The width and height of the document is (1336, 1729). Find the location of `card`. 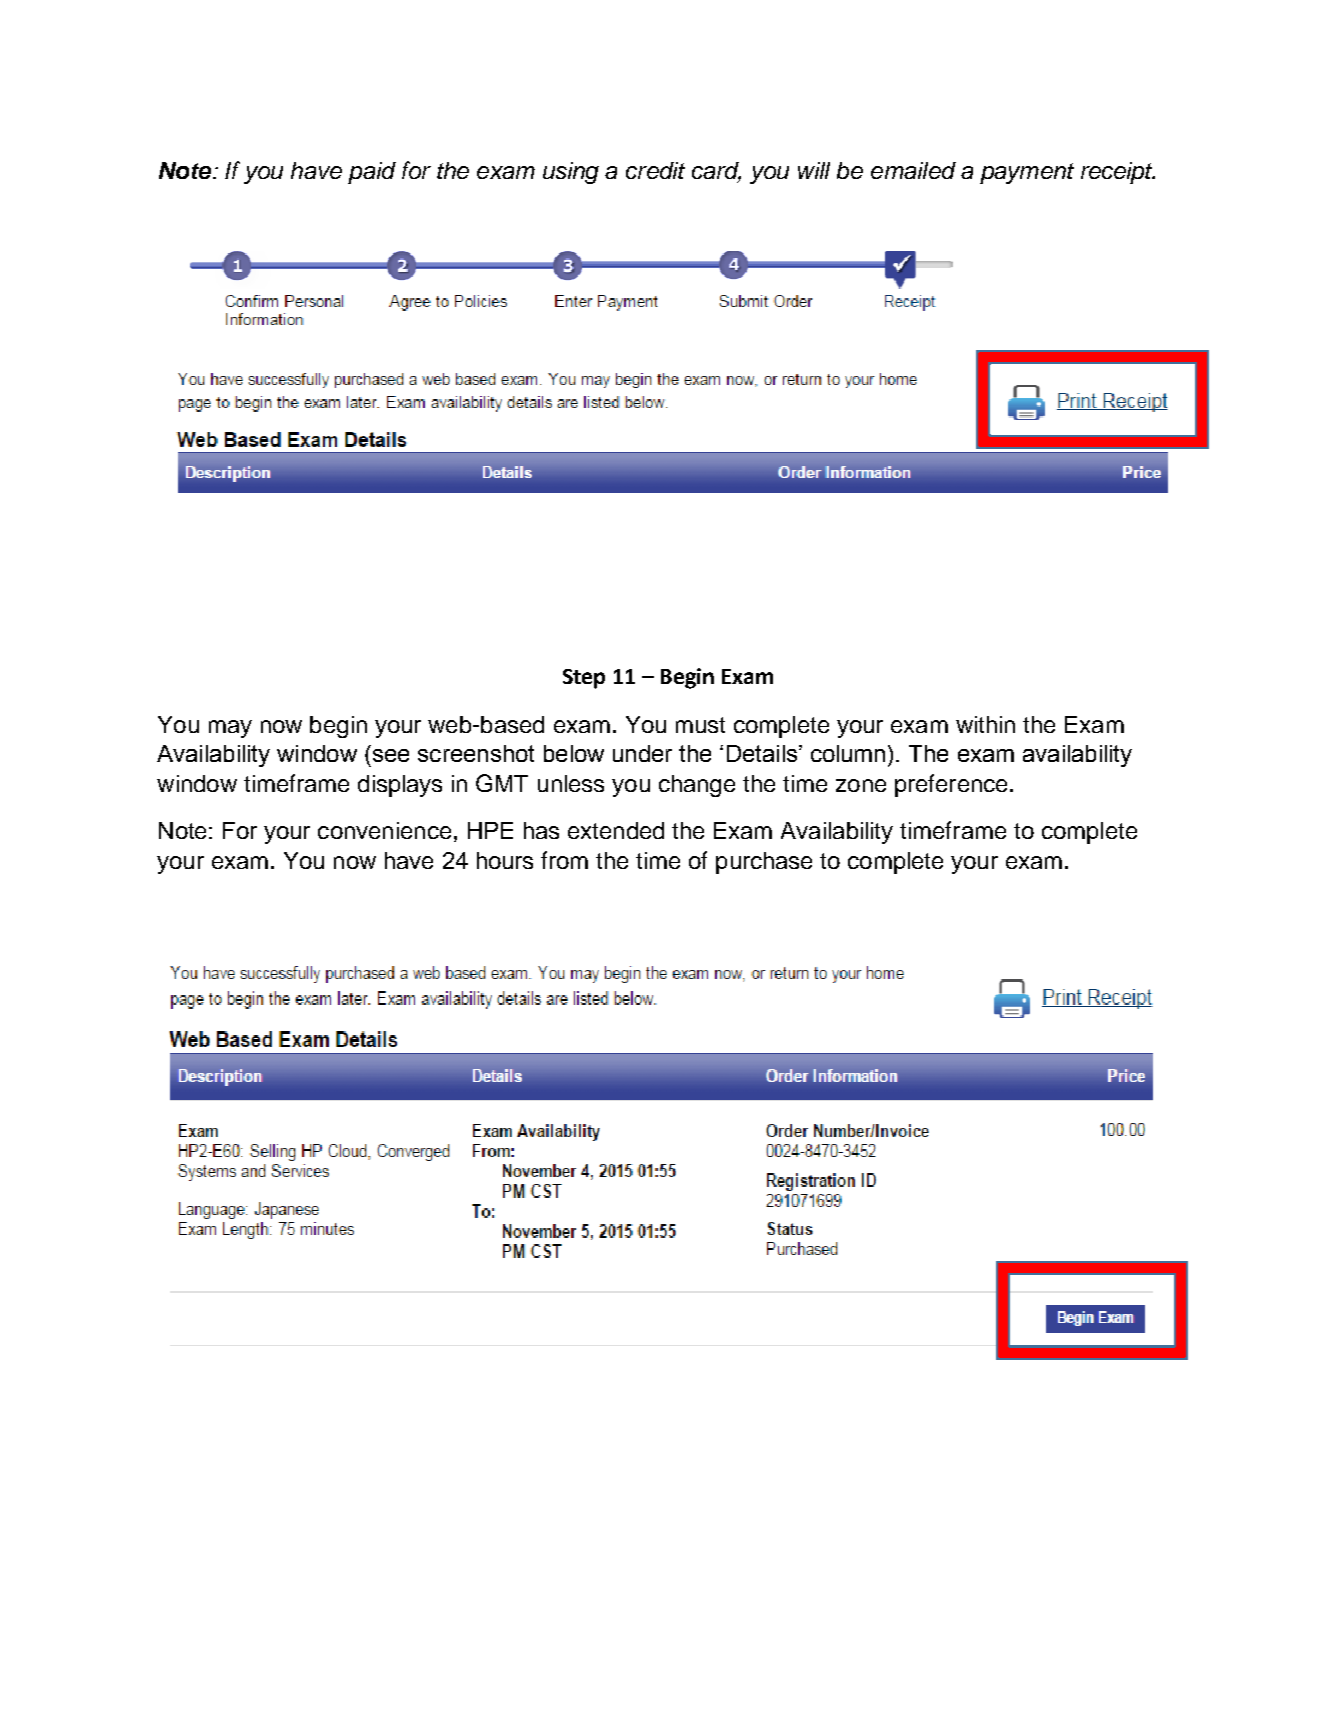

card is located at coordinates (716, 172).
